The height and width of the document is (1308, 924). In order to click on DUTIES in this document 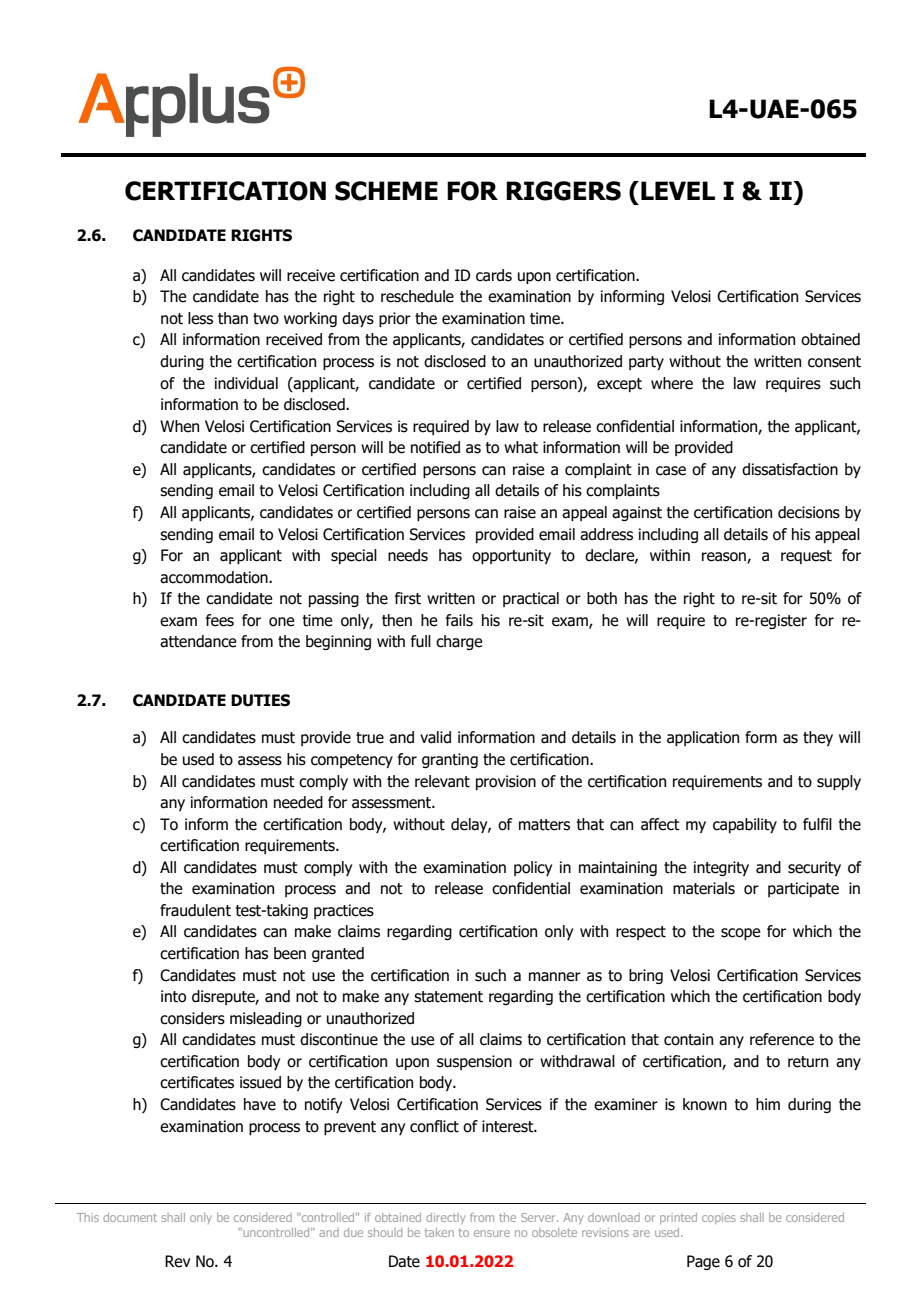, I will do `click(260, 700)`.
